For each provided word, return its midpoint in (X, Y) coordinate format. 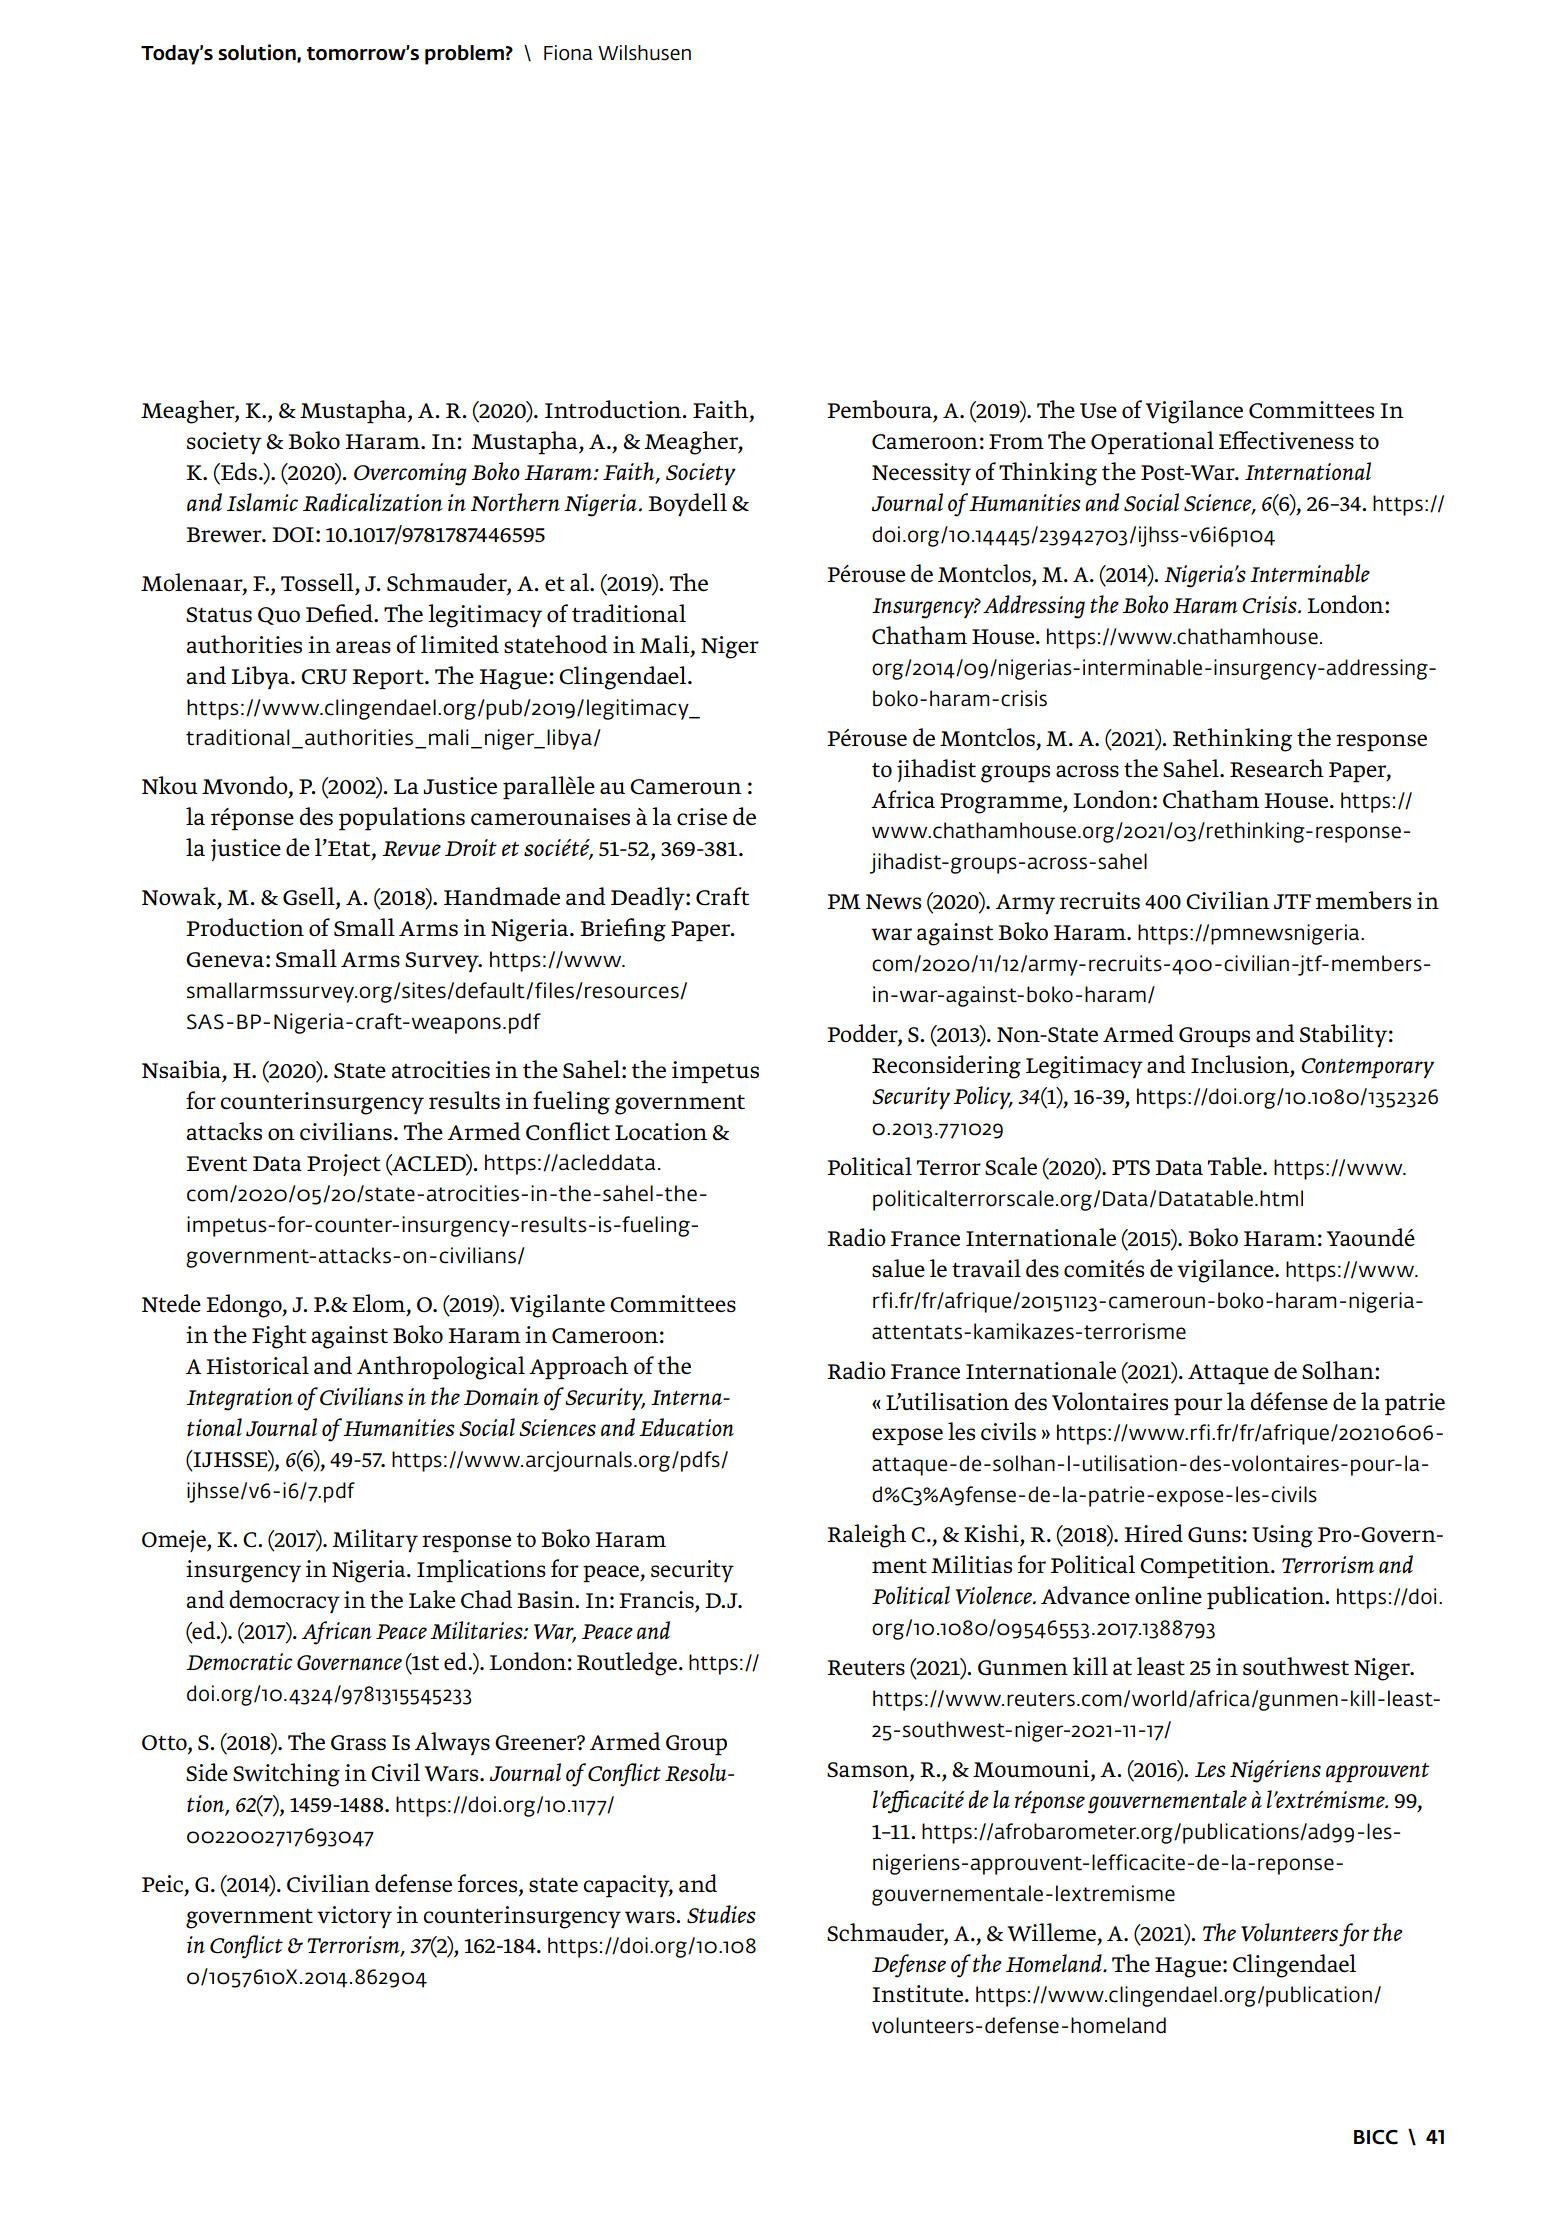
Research (1277, 768)
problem (464, 55)
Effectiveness (1286, 440)
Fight (279, 1337)
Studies (721, 1914)
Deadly (649, 898)
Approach (578, 1368)
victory (354, 1917)
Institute (919, 1994)
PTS (1131, 1167)
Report (389, 679)
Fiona (568, 53)
